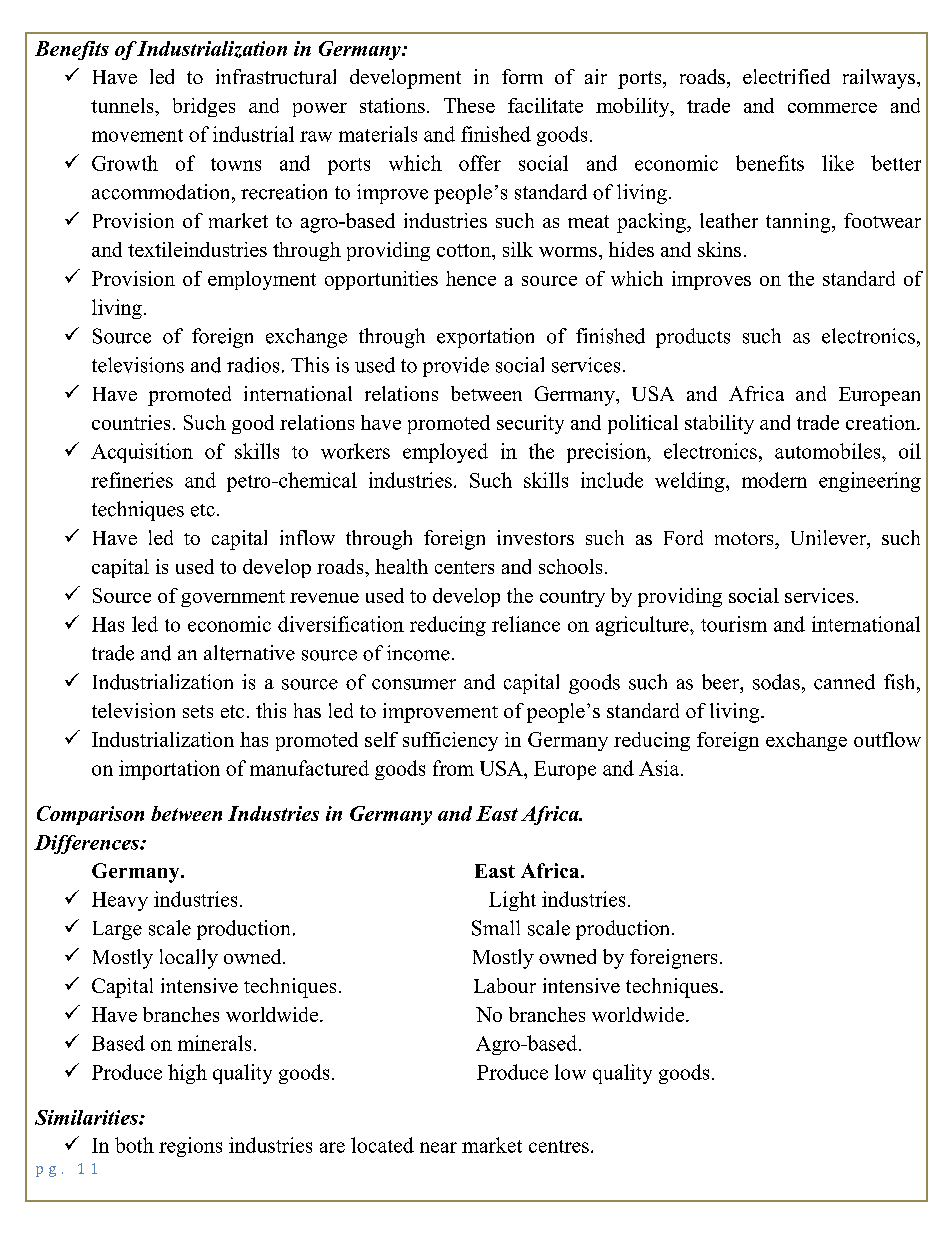 Image resolution: width=952 pixels, height=1233 pixels. I want to click on employment, so click(262, 280).
